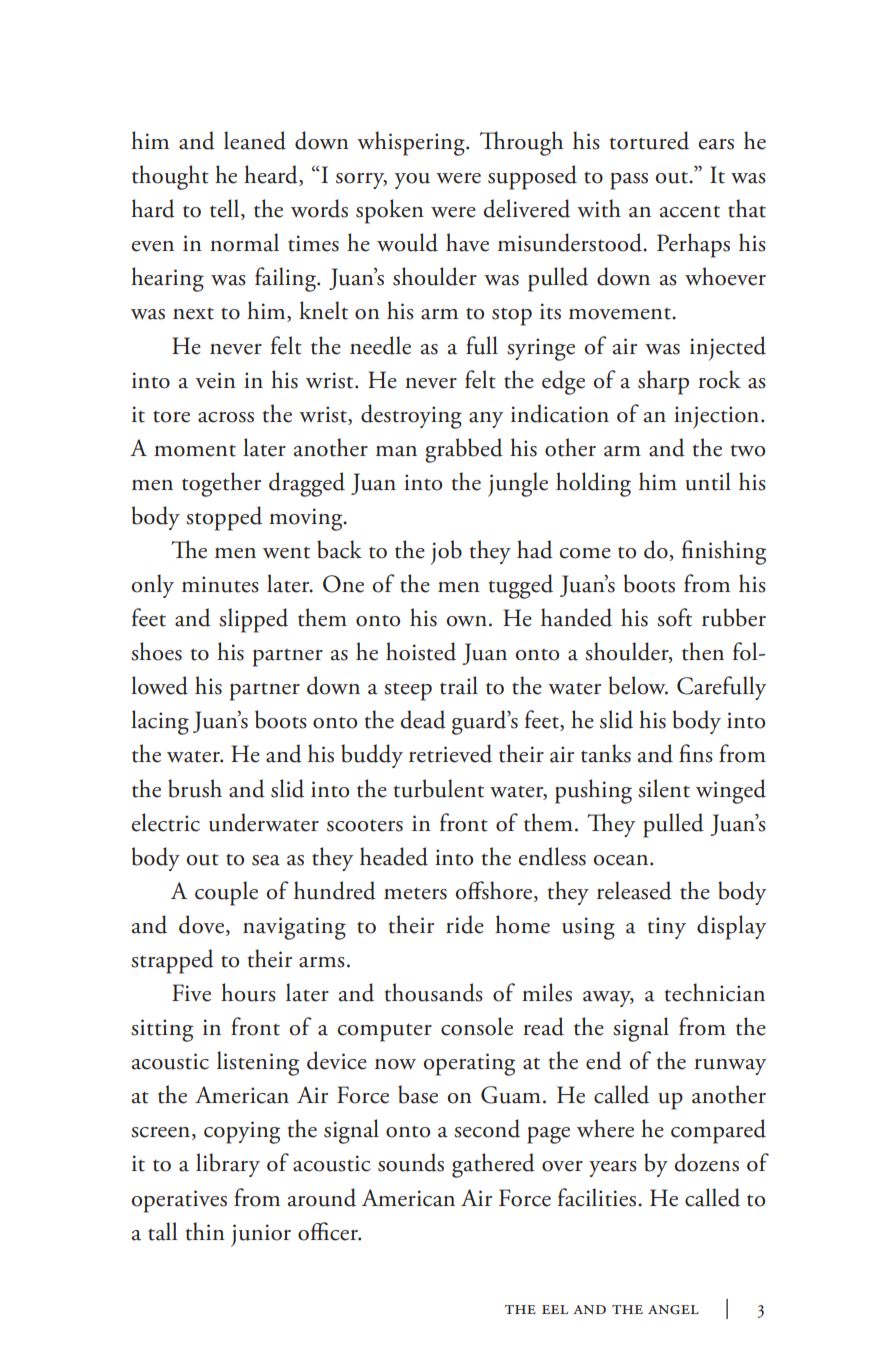 The image size is (887, 1372). Describe the element at coordinates (226, 209) in the page. I see `tell` at that location.
